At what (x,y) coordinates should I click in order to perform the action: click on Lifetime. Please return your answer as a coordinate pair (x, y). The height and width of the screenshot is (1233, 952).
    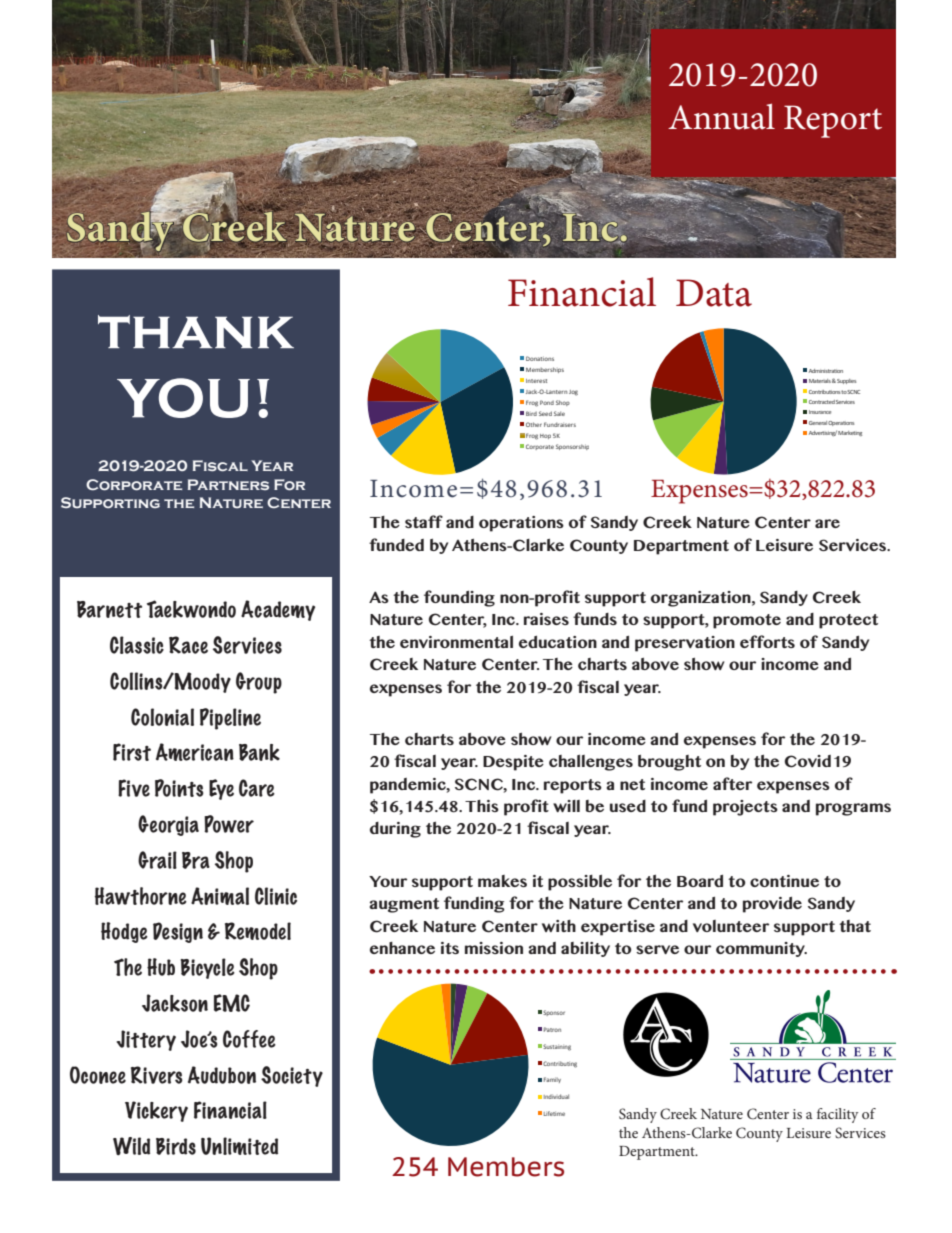
    Looking at the image, I should click on (554, 1113).
